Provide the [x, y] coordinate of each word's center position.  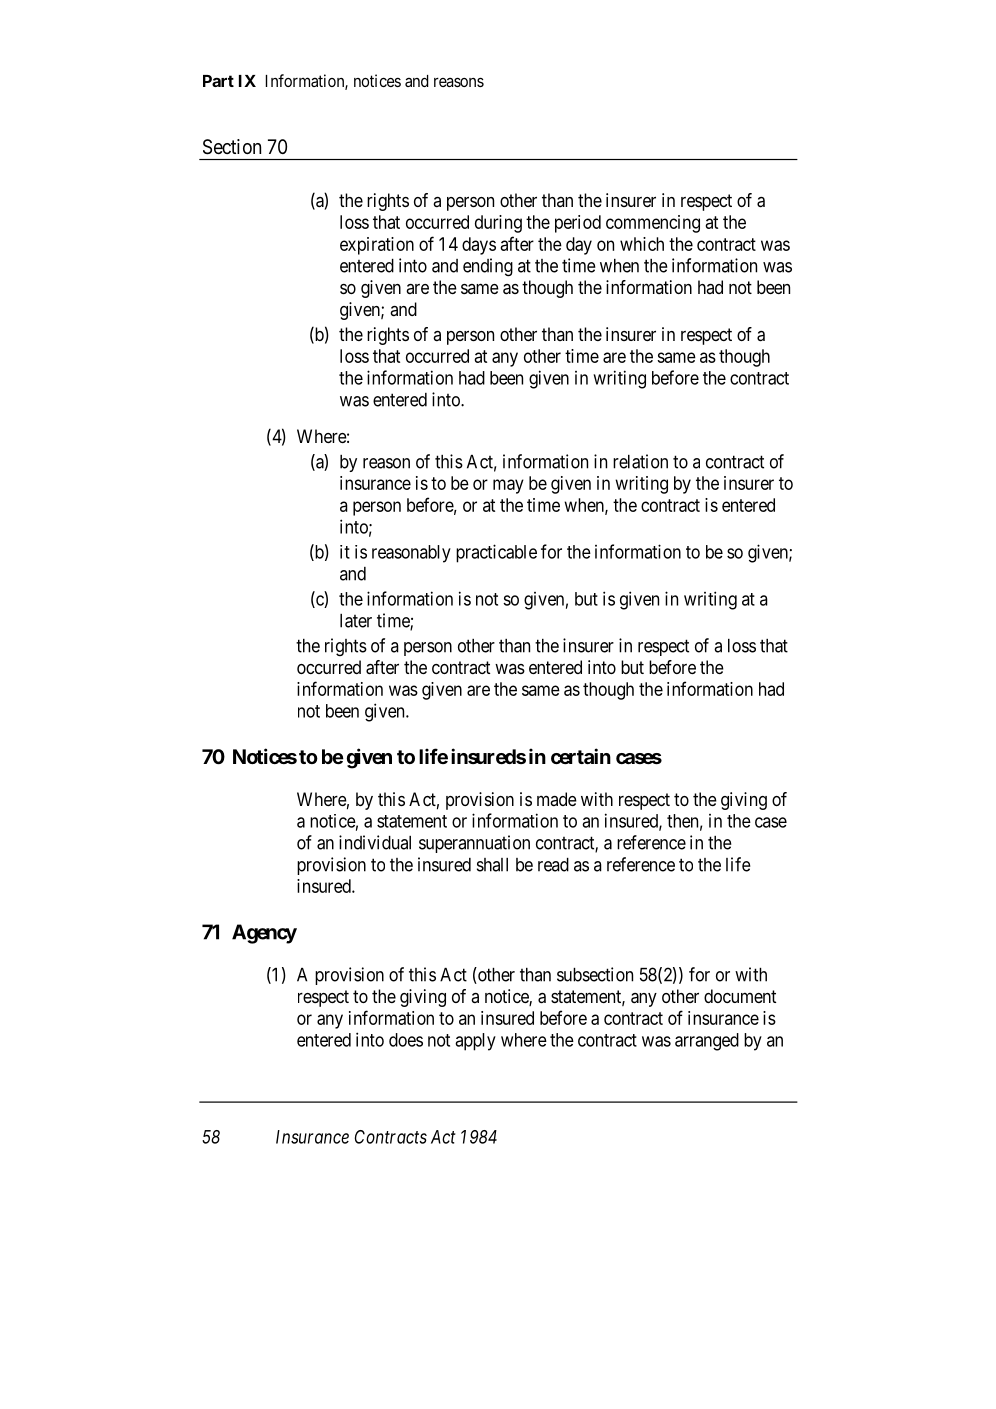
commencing [653, 224]
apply [475, 1042]
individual [375, 842]
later [356, 621]
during [498, 224]
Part [218, 81]
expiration [377, 246]
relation [640, 461]
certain [581, 756]
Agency [264, 934]
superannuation [474, 844]
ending [488, 267]
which [642, 244]
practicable [496, 553]
